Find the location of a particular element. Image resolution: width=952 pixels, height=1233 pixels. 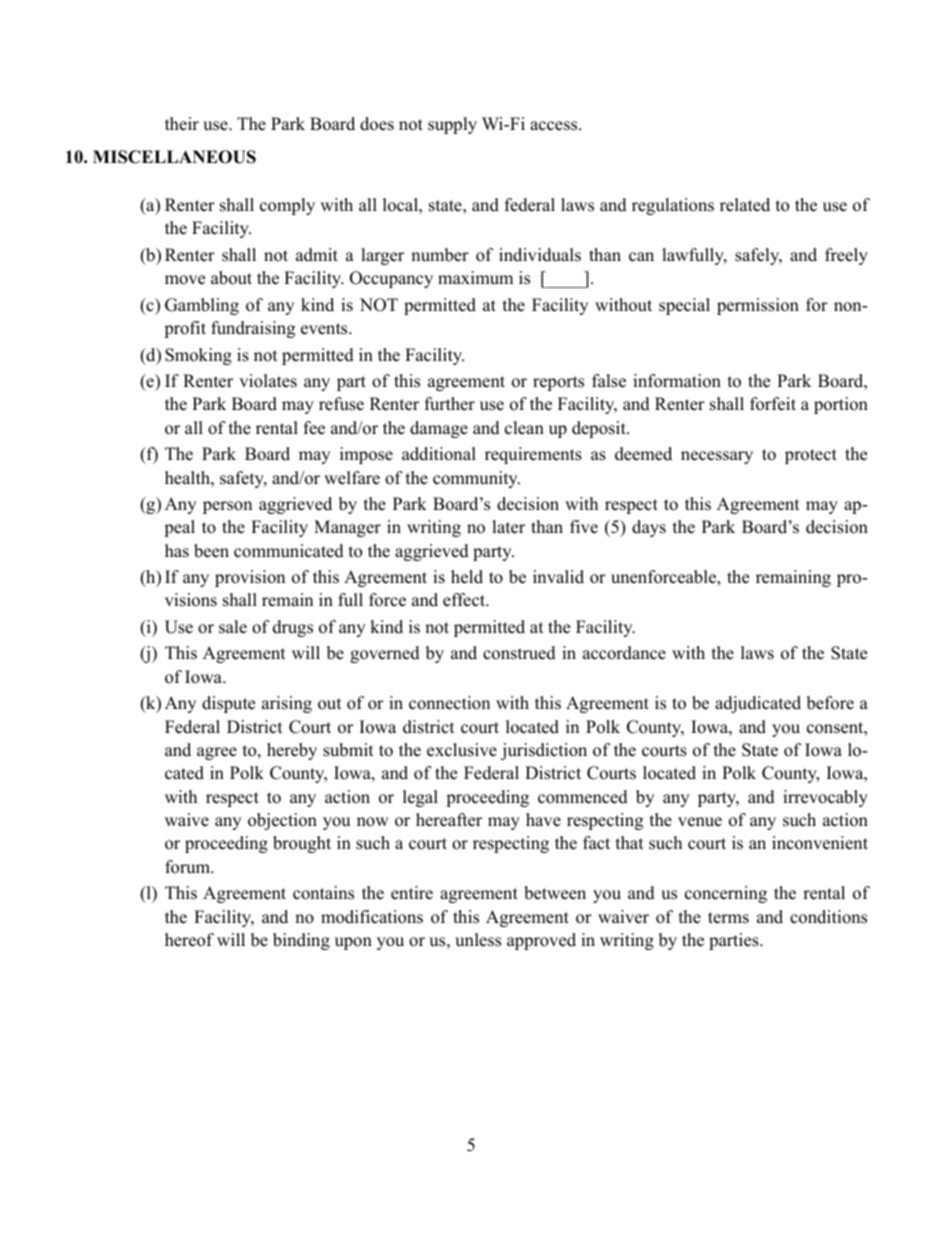

related is located at coordinates (745, 205).
